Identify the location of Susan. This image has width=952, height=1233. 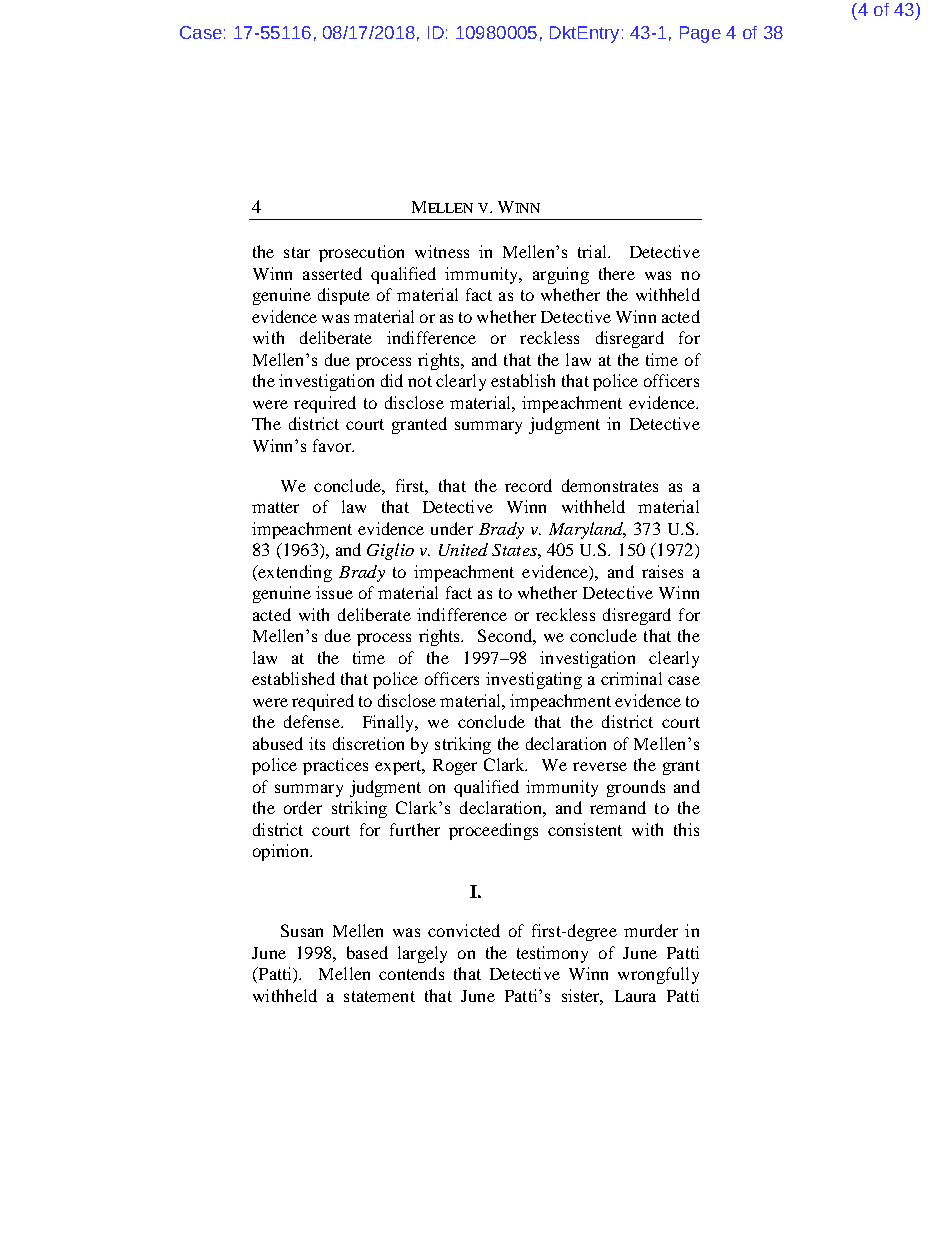
(302, 930).
